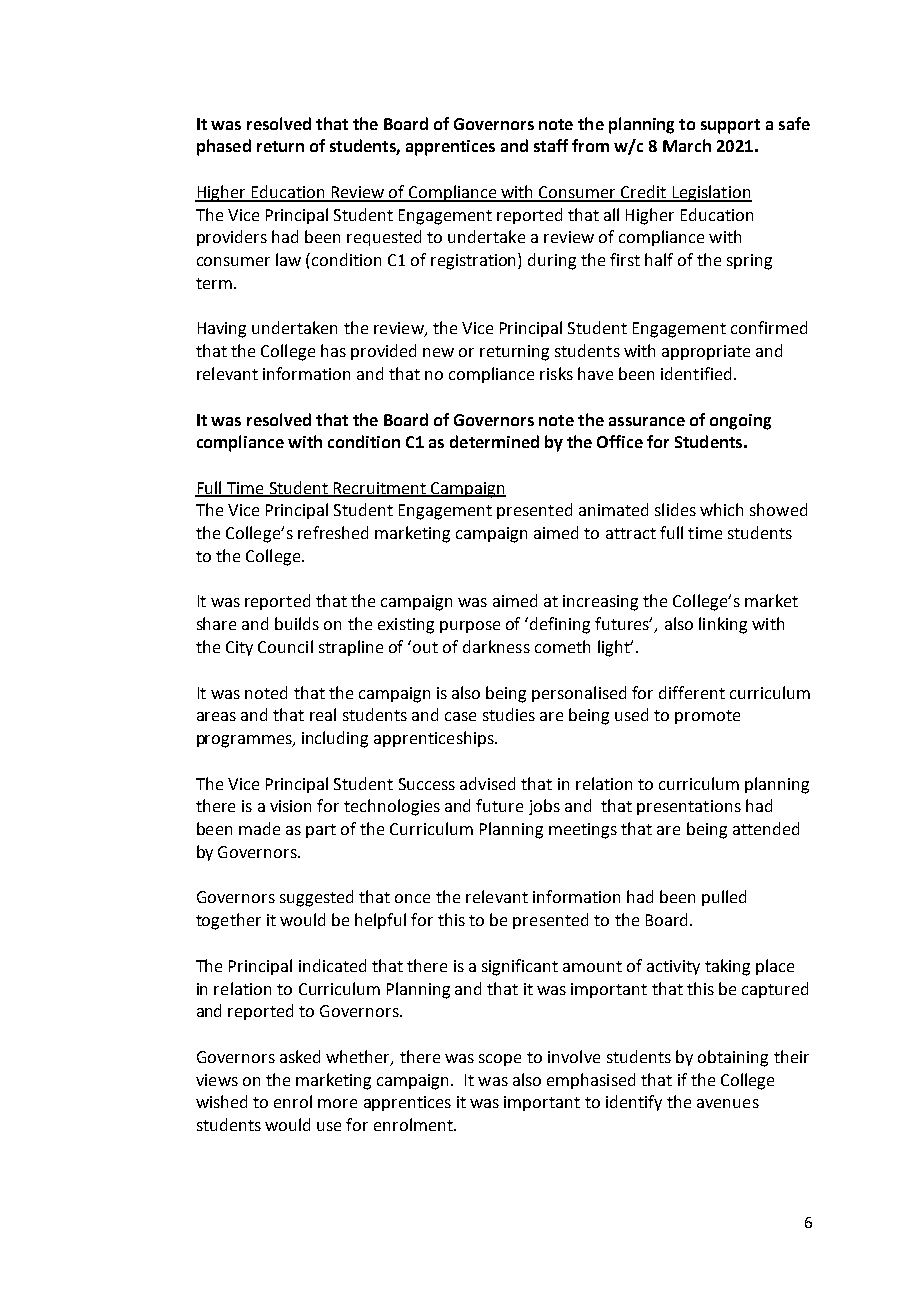 The height and width of the screenshot is (1308, 924). Describe the element at coordinates (551, 145) in the screenshot. I see `staff` at that location.
